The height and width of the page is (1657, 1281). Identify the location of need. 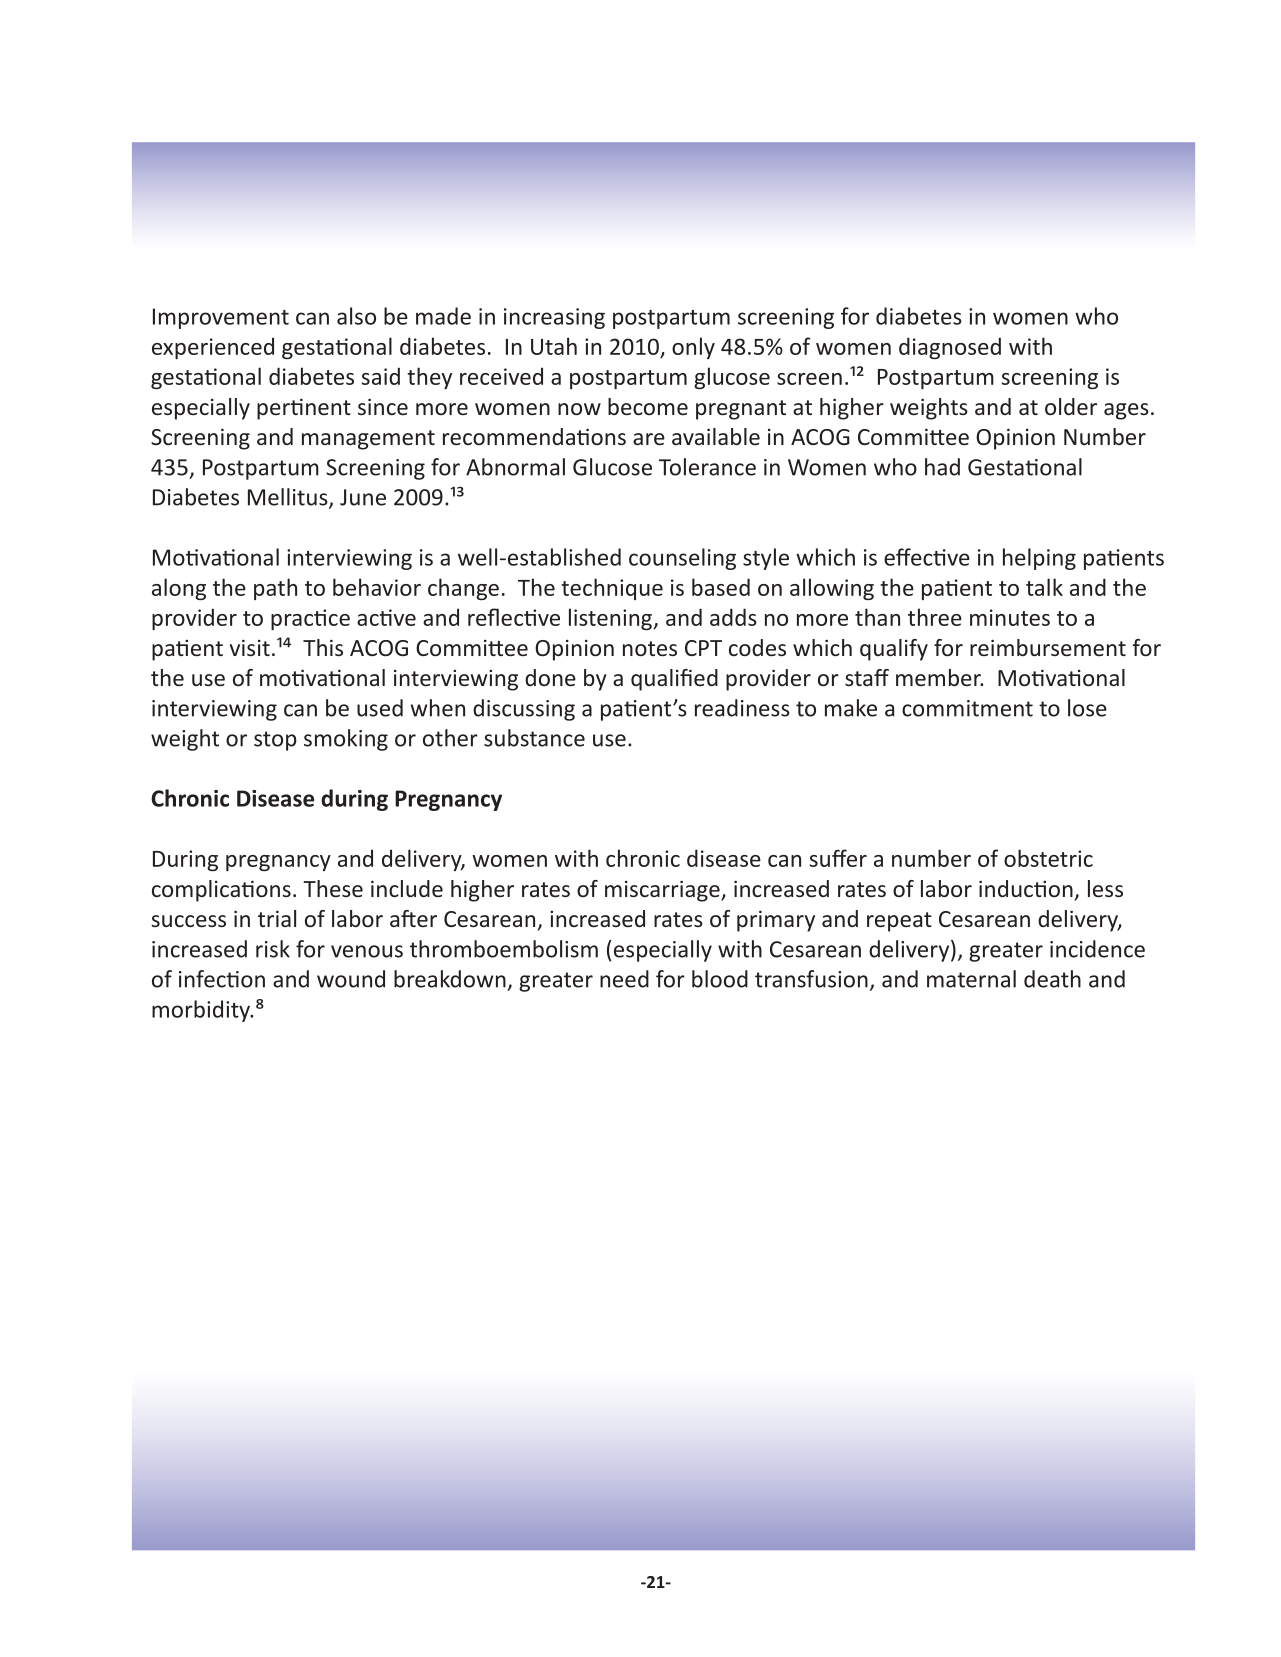
(624, 979).
